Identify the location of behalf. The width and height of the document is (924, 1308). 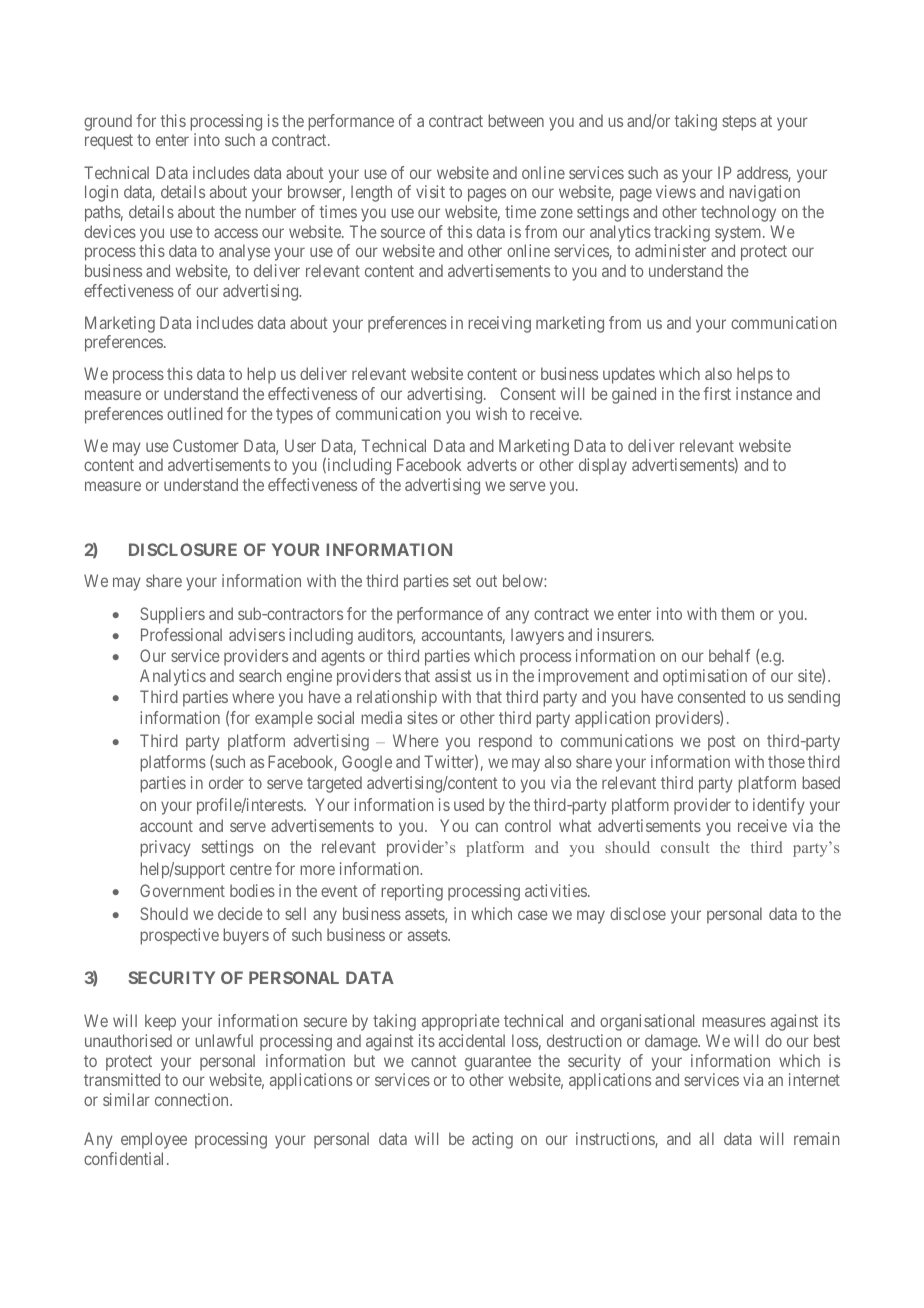
(729, 655).
